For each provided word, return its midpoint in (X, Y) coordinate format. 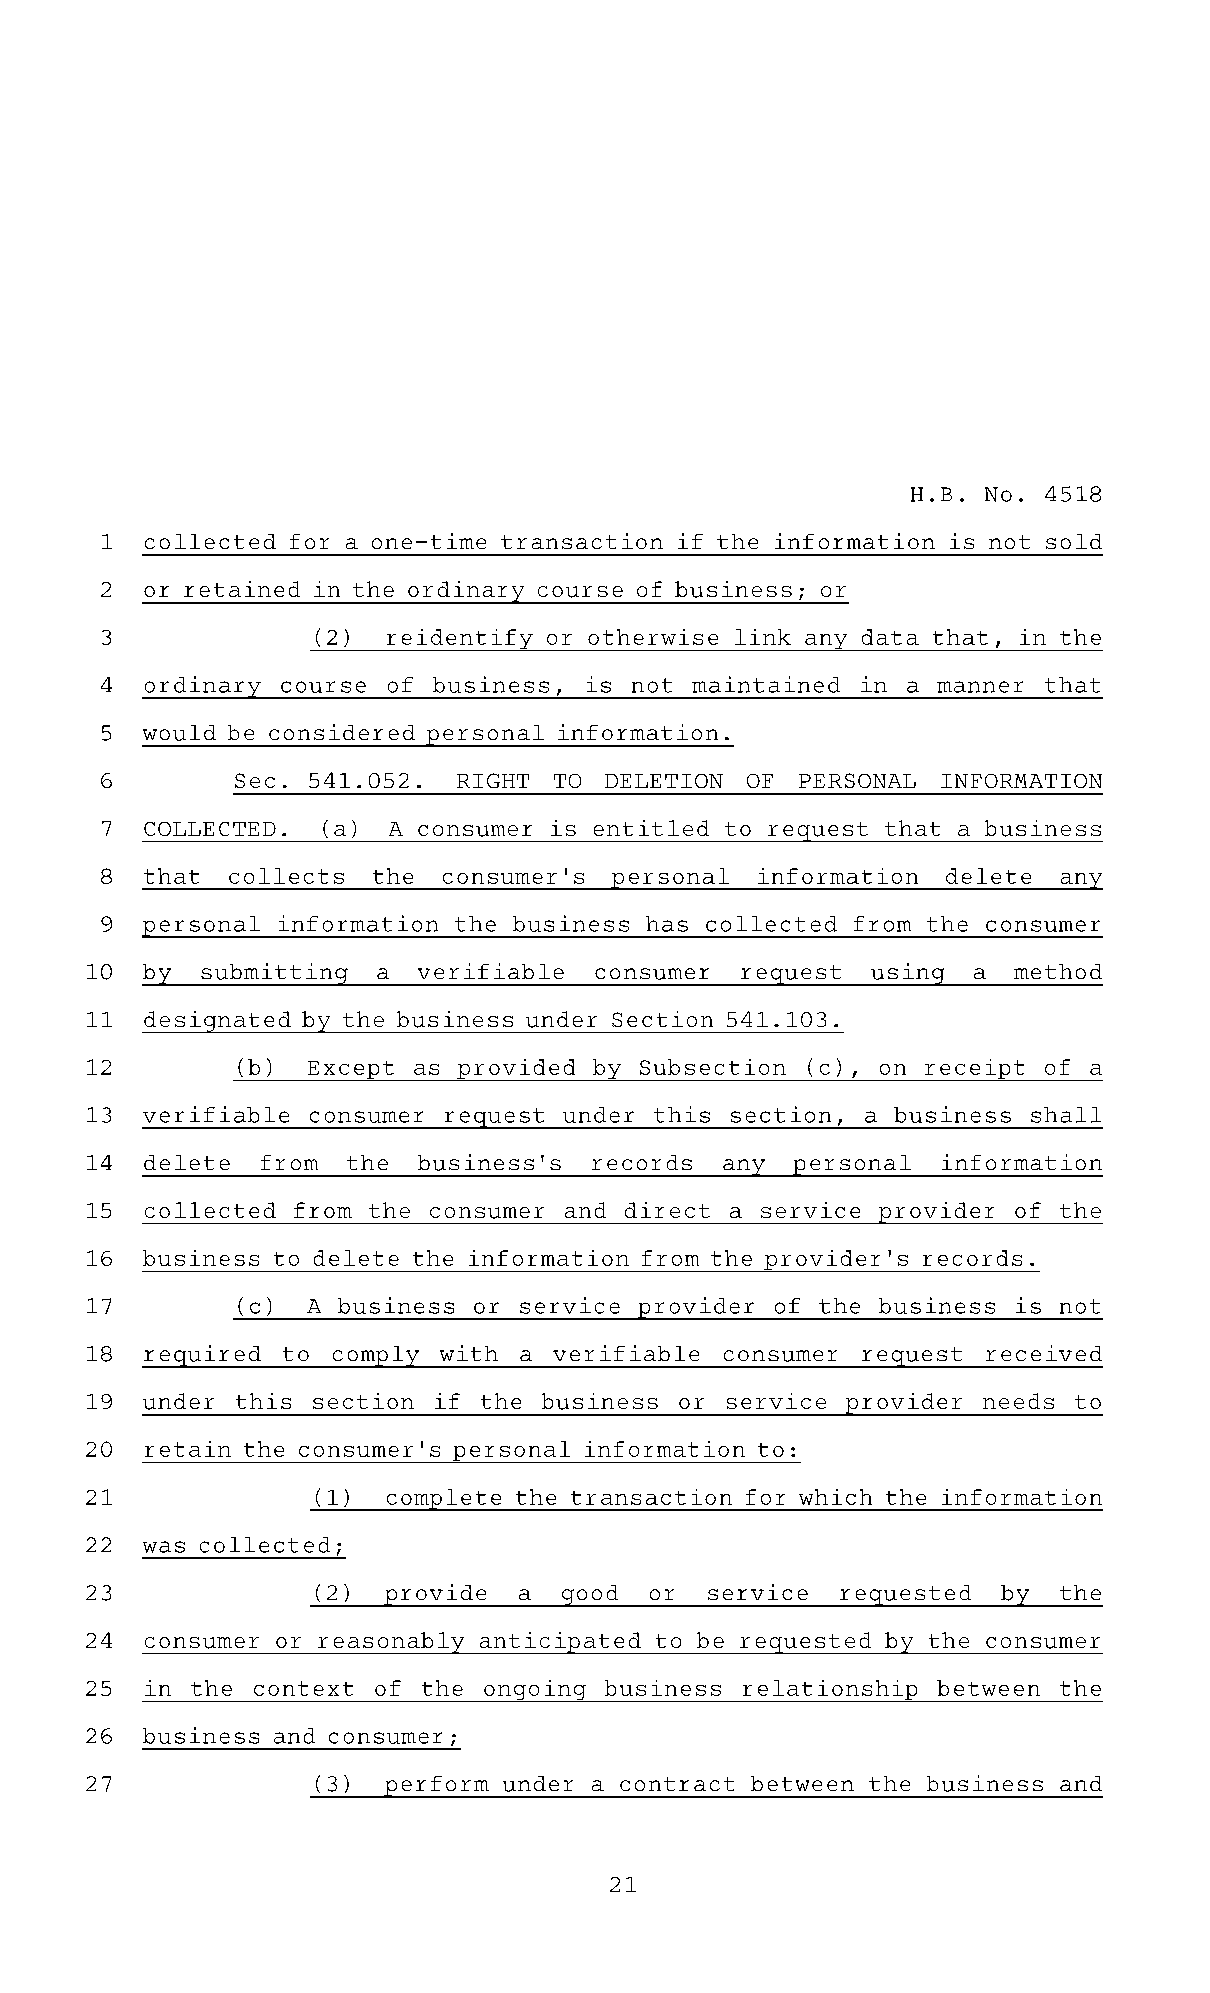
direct (667, 1210)
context (303, 1688)
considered (342, 732)
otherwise (653, 637)
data (890, 637)
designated (217, 1022)
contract (677, 1784)
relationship (830, 1691)
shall (1066, 1115)
